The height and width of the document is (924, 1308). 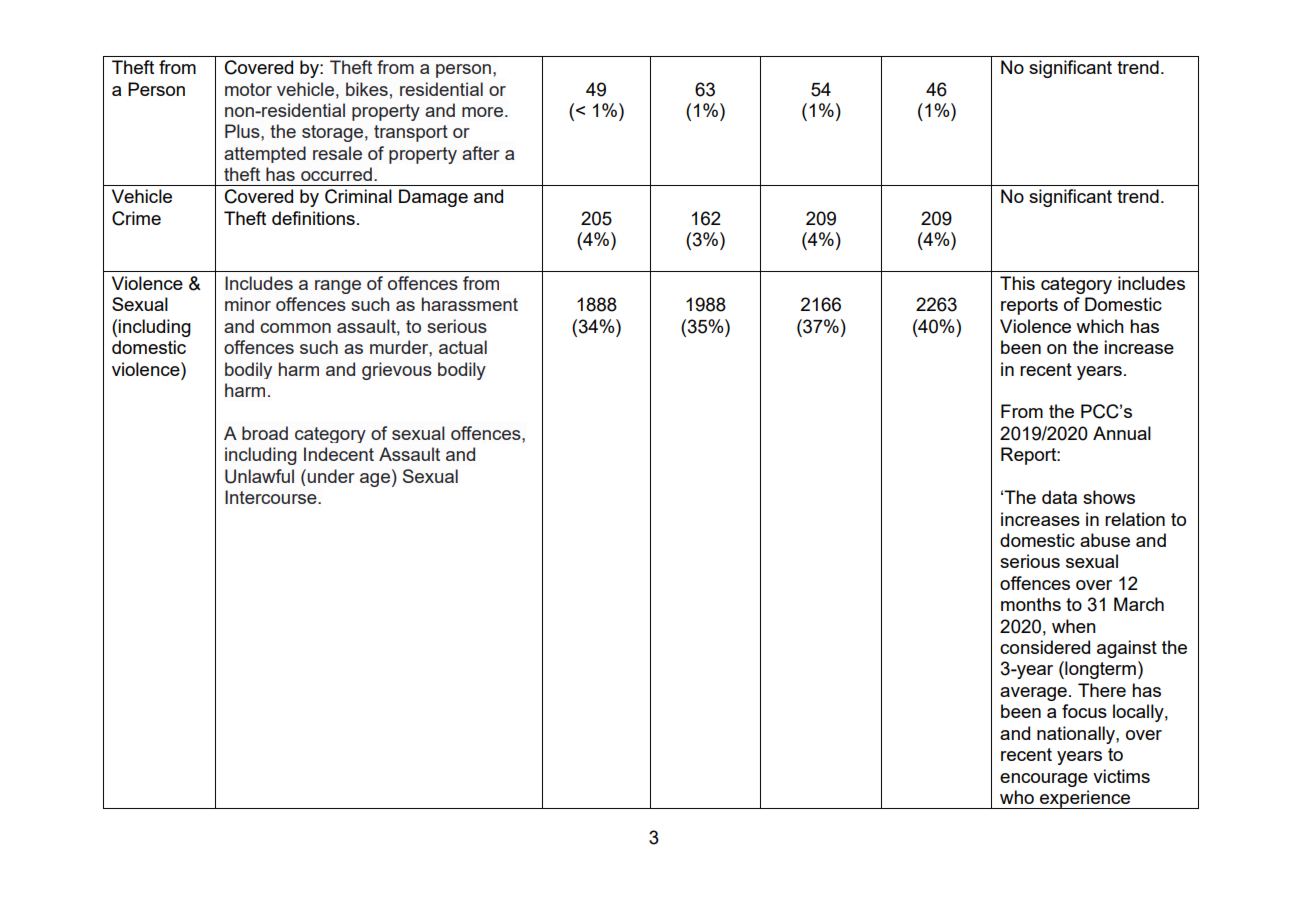 What do you see at coordinates (1017, 797) in the document?
I see `who` at bounding box center [1017, 797].
